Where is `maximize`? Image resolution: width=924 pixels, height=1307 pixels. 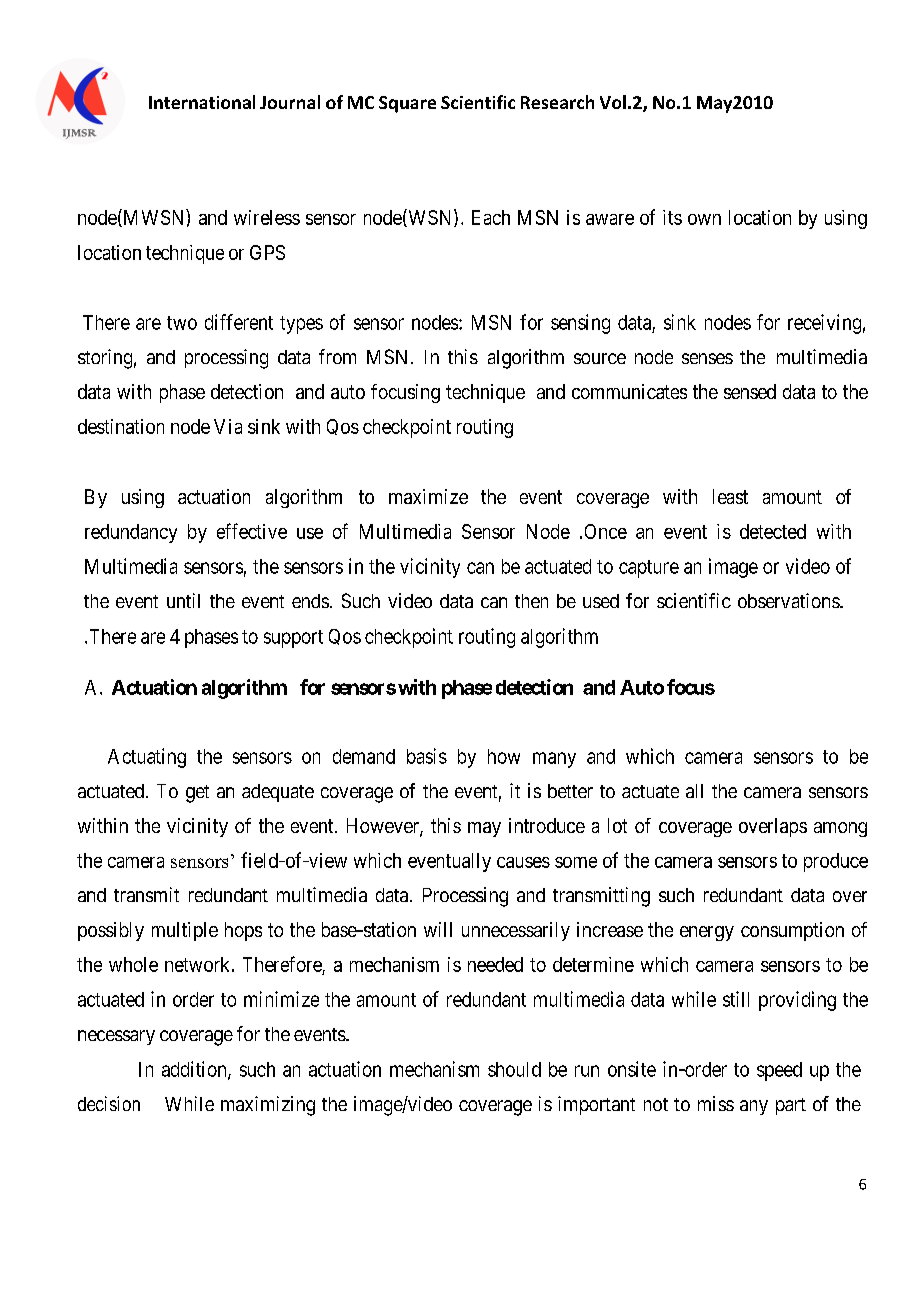
maximize is located at coordinates (428, 496).
